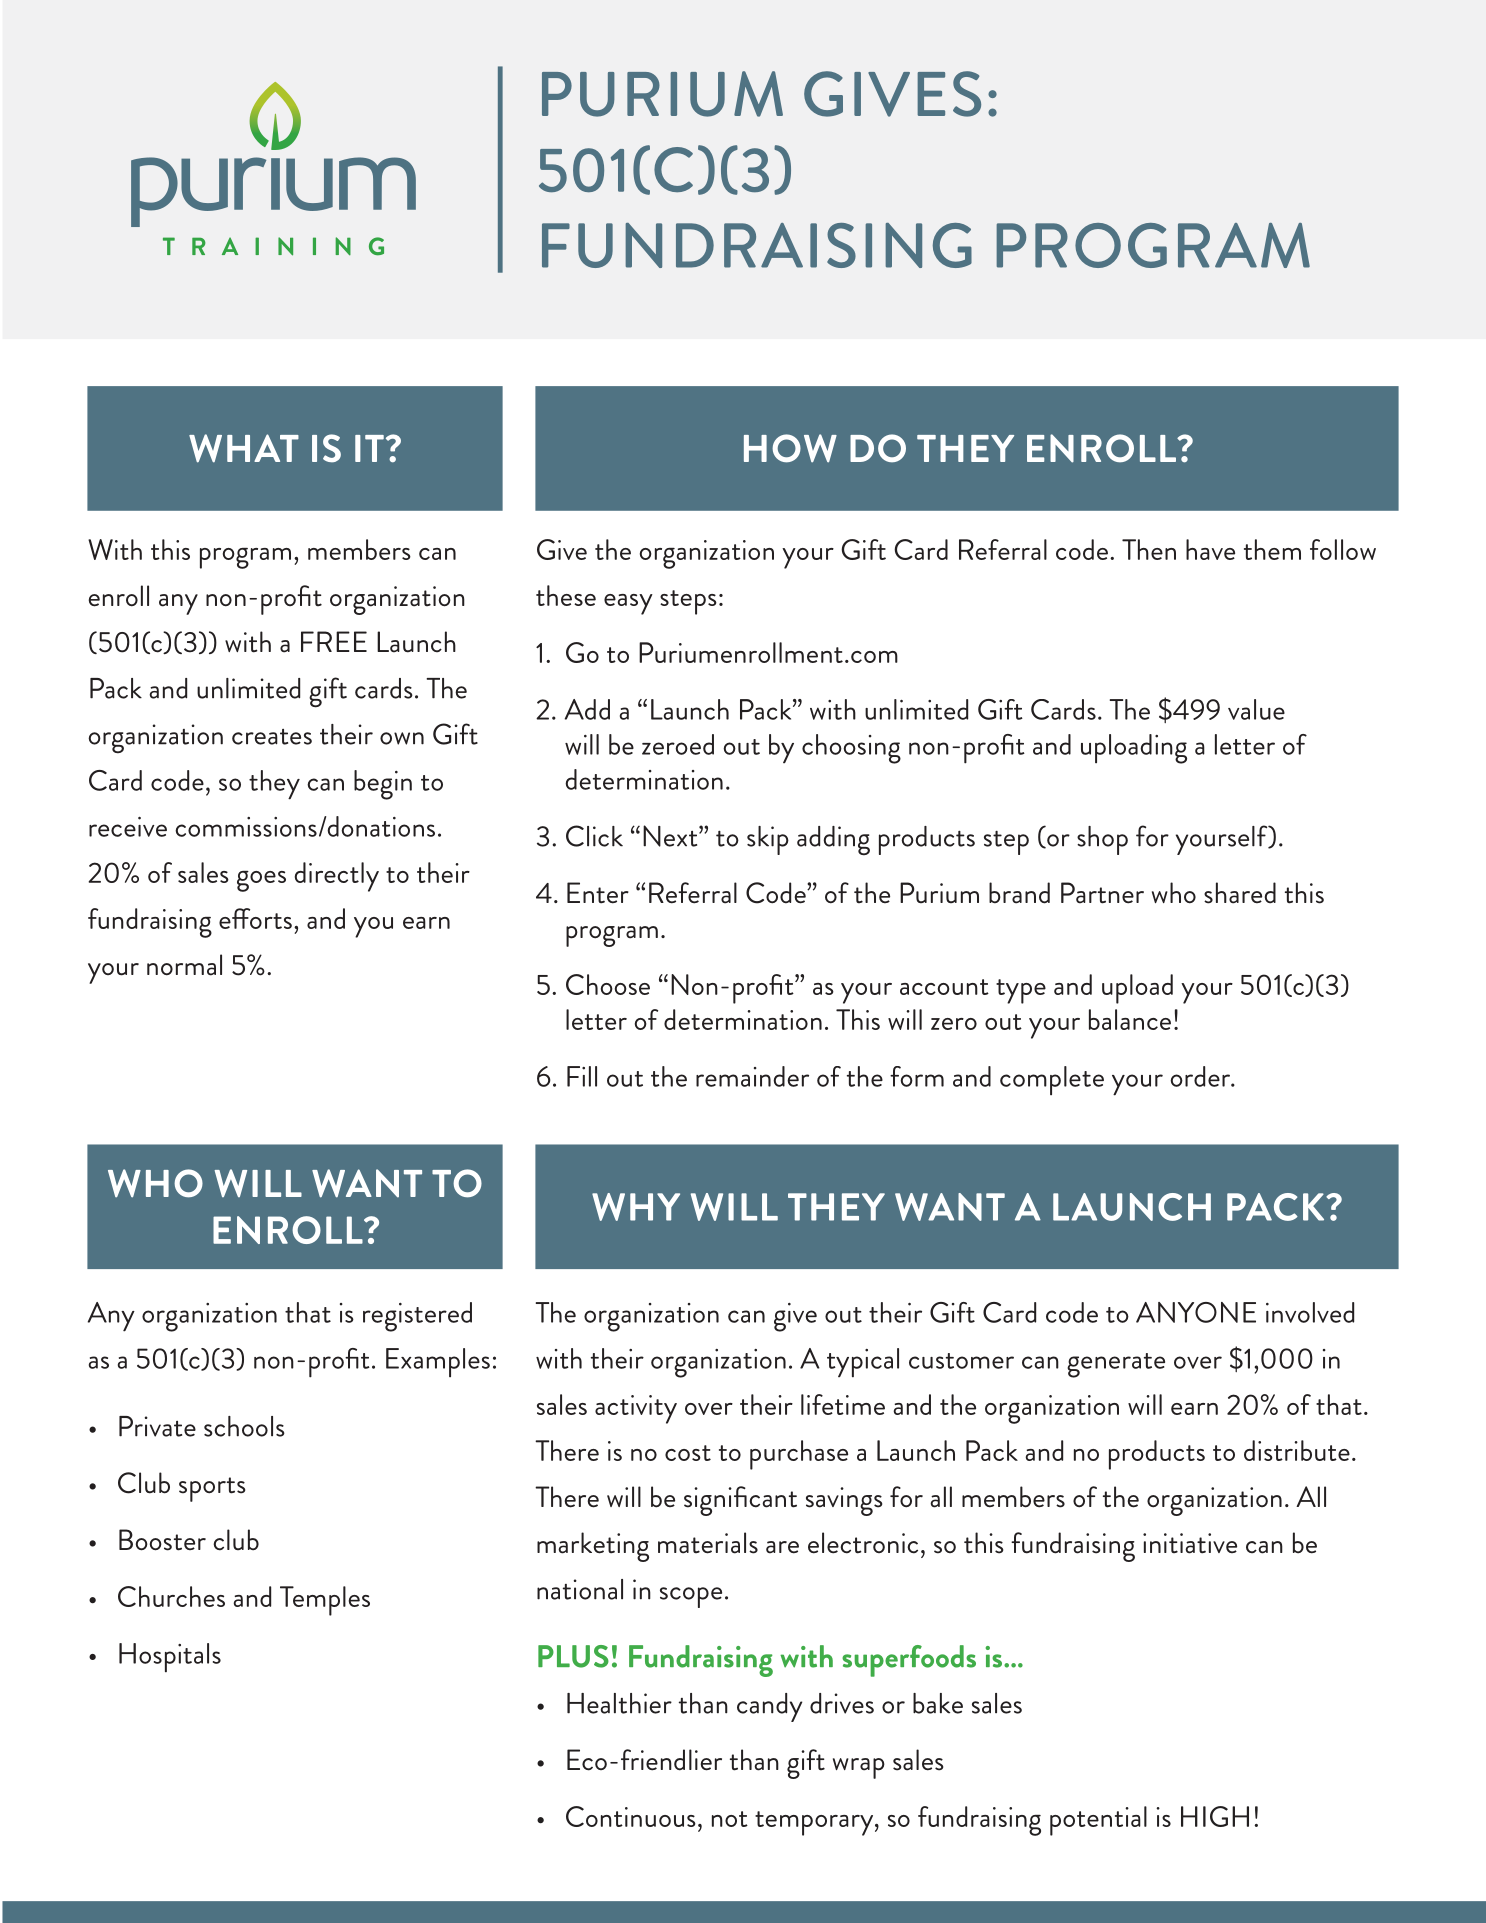 This screenshot has width=1486, height=1923. Describe the element at coordinates (1052, 1080) in the screenshot. I see `complete` at that location.
